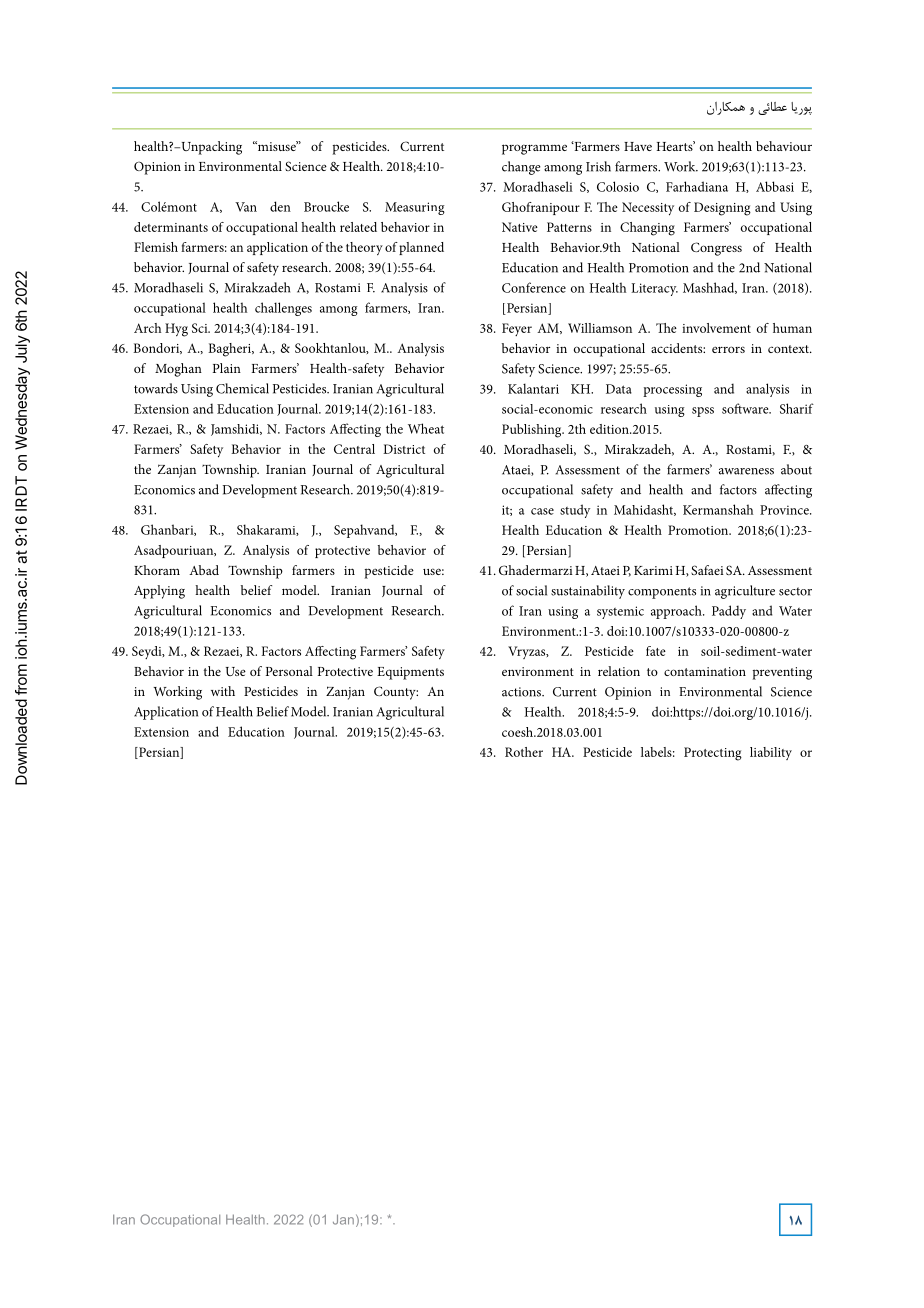 This screenshot has height=1308, width=924. What do you see at coordinates (171, 227) in the screenshot?
I see `determinants` at bounding box center [171, 227].
